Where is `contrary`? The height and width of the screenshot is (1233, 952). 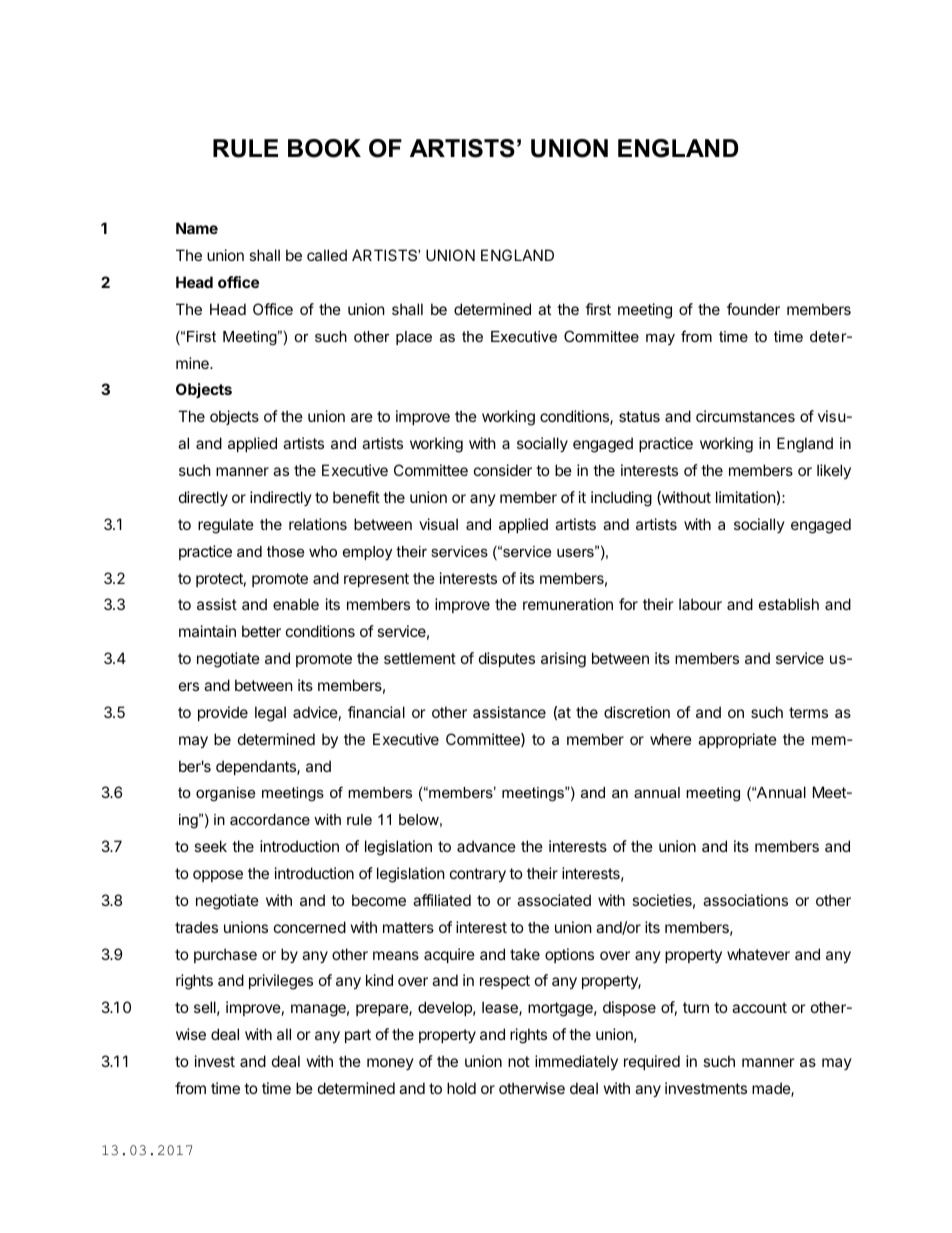 contrary is located at coordinates (478, 875).
